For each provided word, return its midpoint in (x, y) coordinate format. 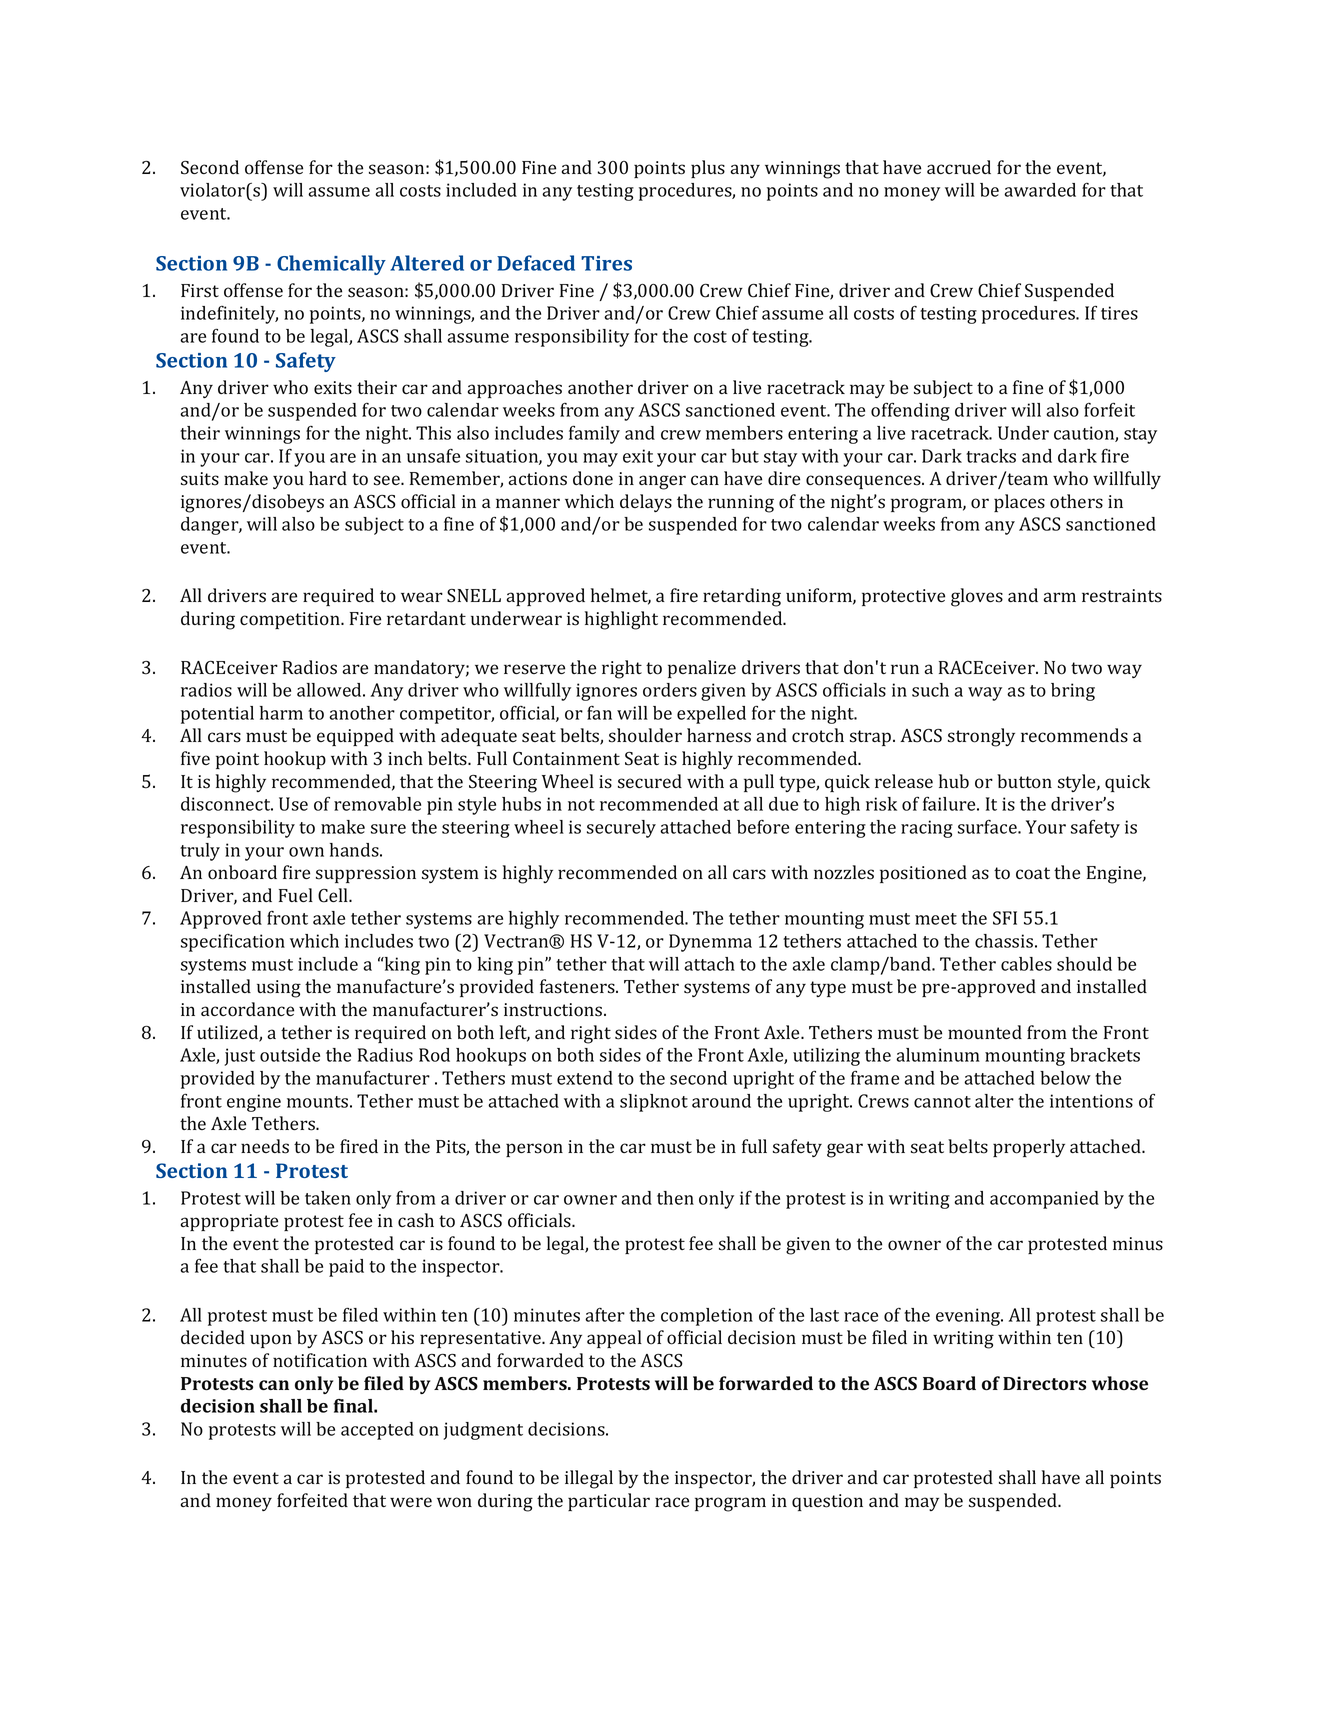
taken (328, 1198)
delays (646, 503)
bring (1073, 692)
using (279, 989)
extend (585, 1078)
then (675, 1198)
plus (708, 169)
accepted (377, 1431)
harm (281, 713)
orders (670, 690)
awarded (1040, 190)
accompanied (1044, 1200)
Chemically (331, 265)
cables (1026, 964)
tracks (991, 456)
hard (328, 478)
